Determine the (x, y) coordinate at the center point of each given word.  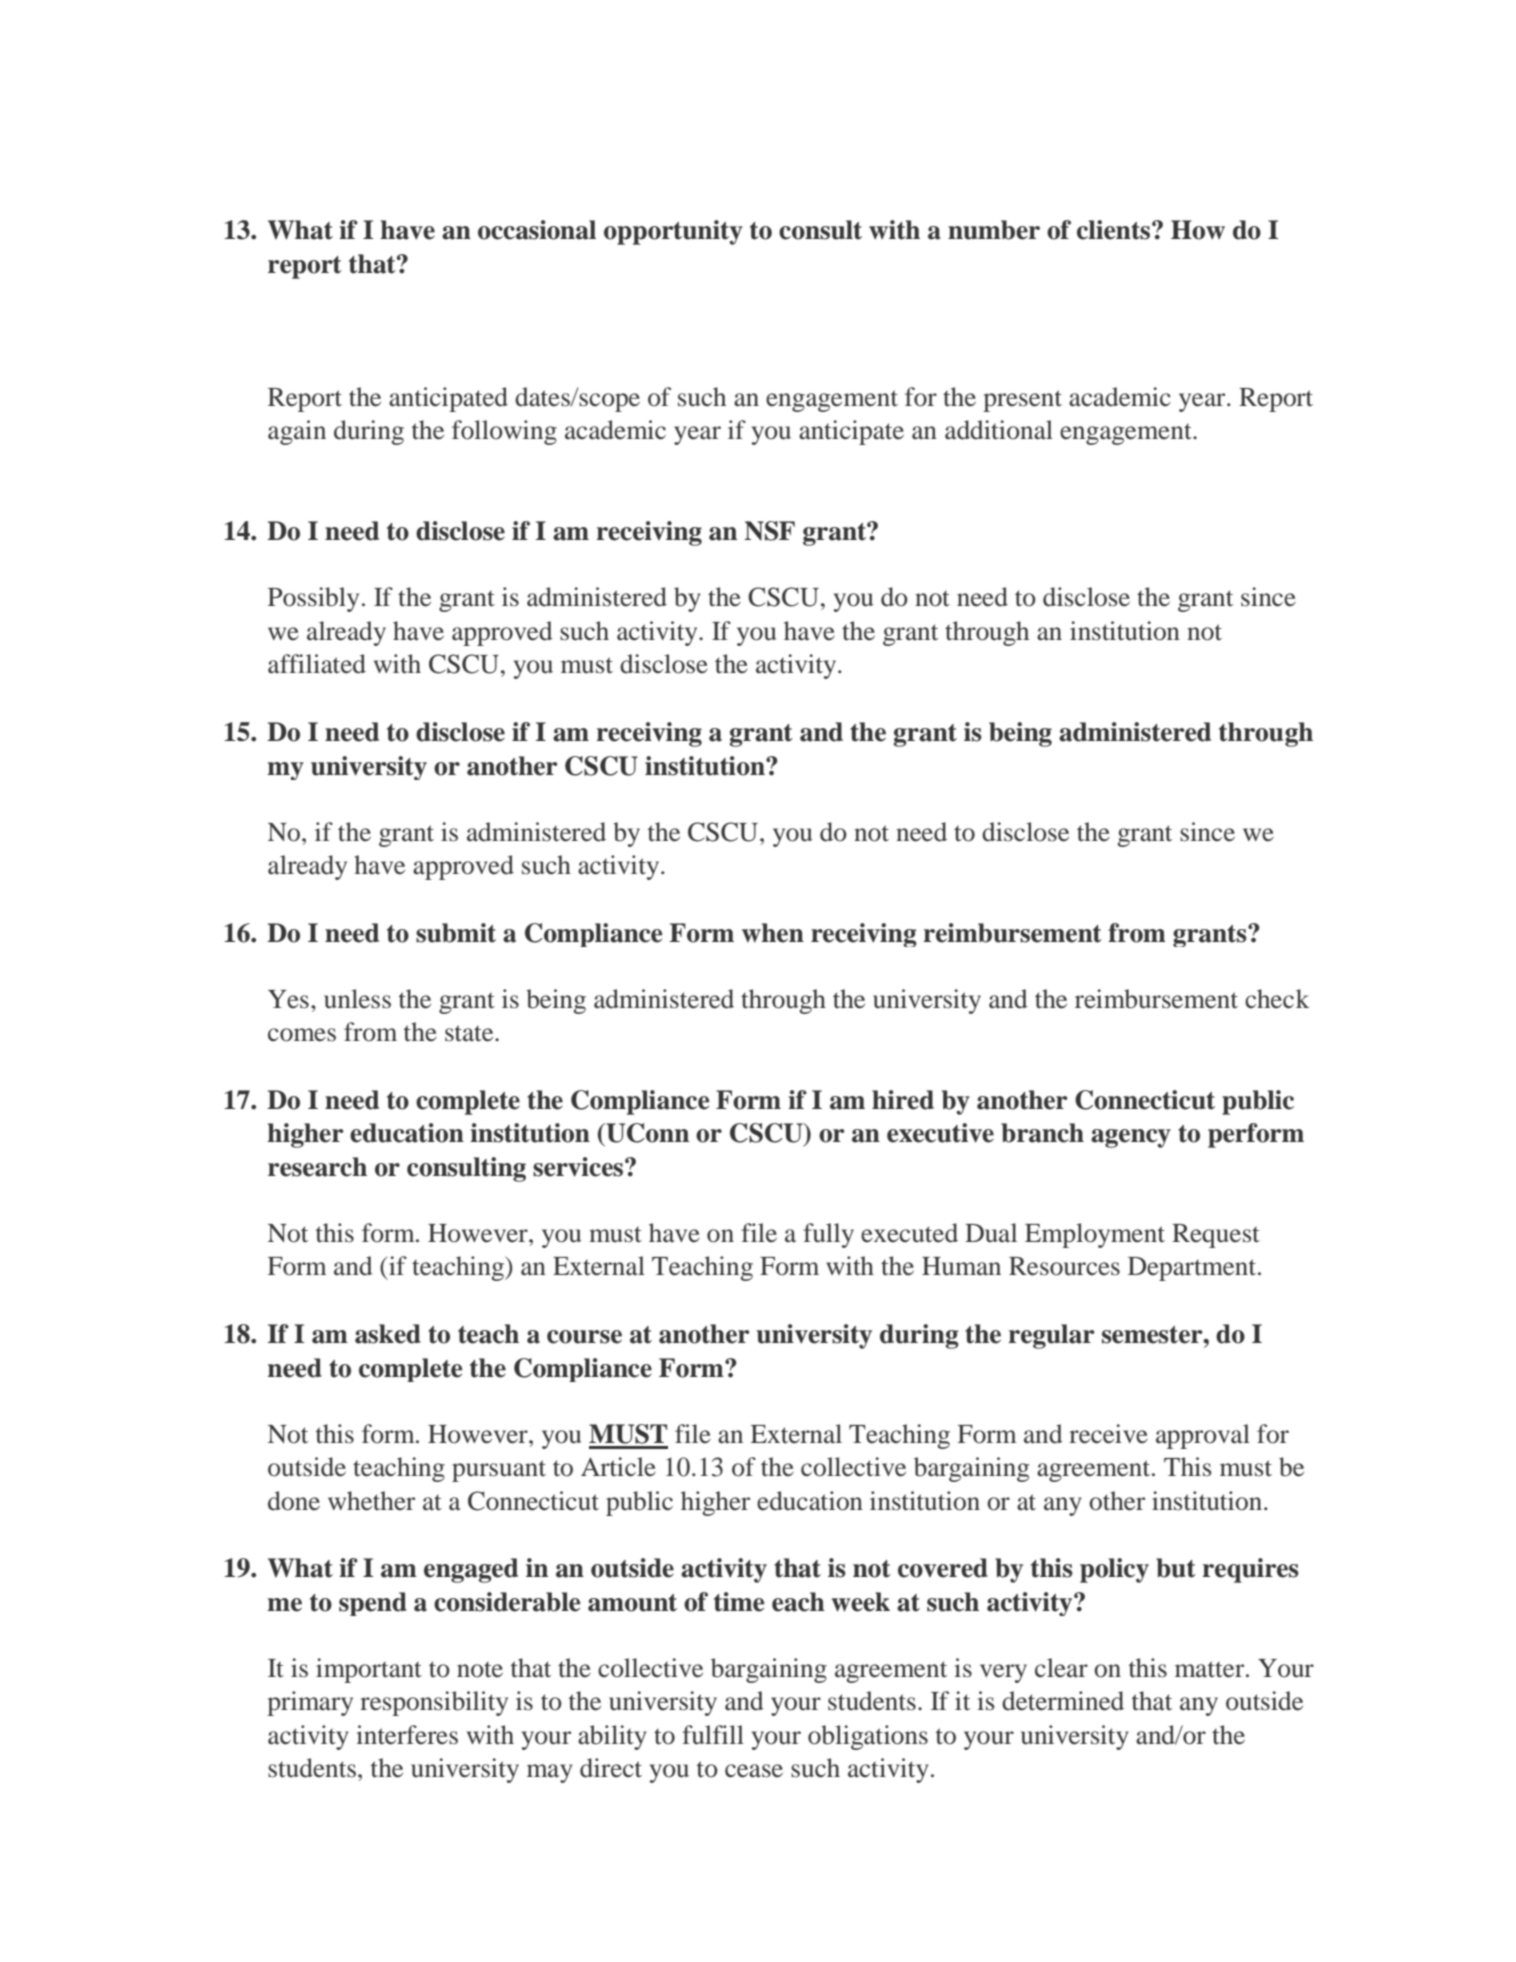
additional (999, 430)
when (773, 933)
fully (828, 1235)
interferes (407, 1735)
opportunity (673, 232)
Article (618, 1467)
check (1277, 999)
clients (1113, 230)
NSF (769, 531)
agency (1131, 1138)
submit (456, 933)
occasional (537, 230)
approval (1203, 1436)
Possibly (313, 599)
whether (371, 1501)
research (317, 1167)
